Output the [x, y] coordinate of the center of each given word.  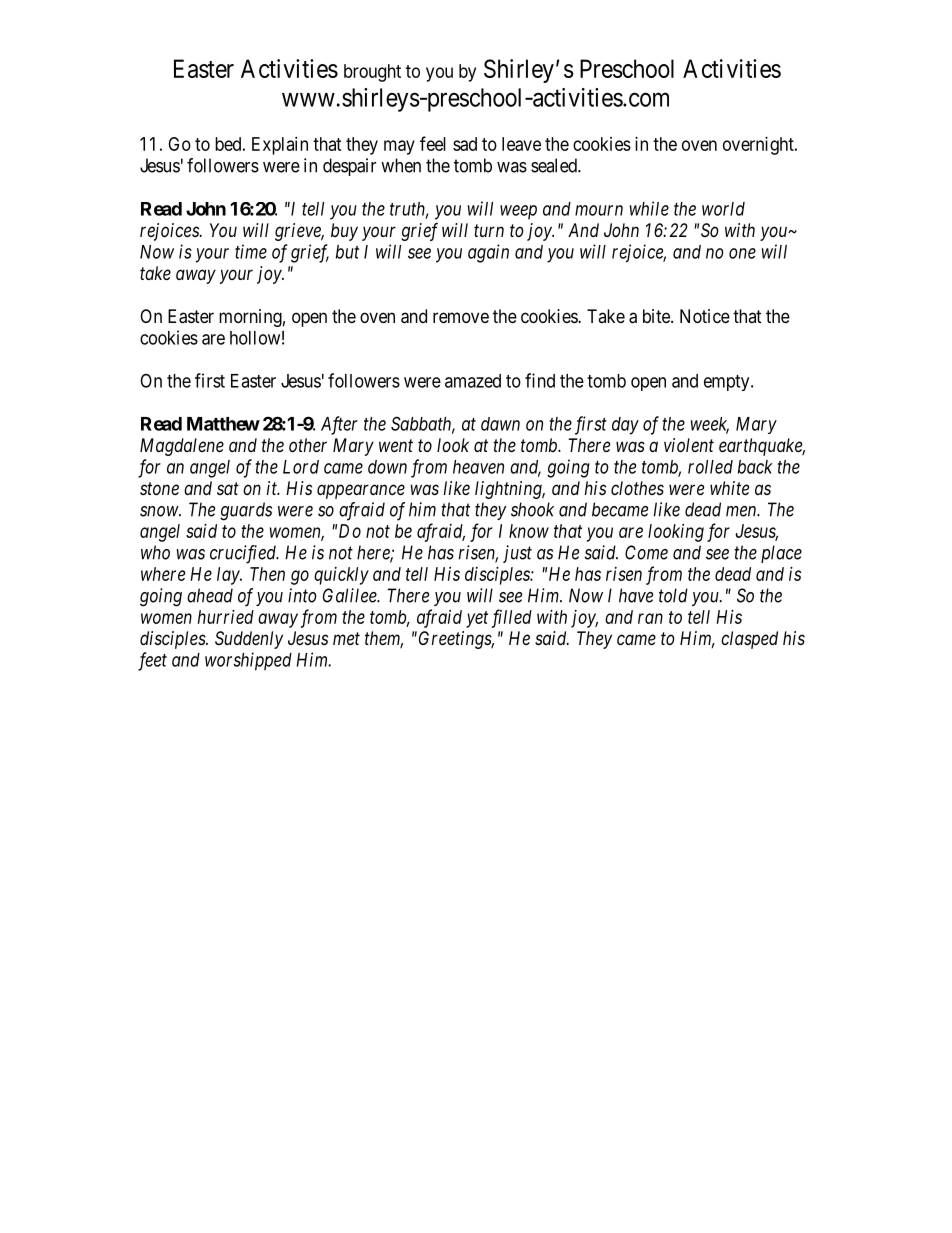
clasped [749, 640]
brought [372, 73]
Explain [280, 146]
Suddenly [249, 640]
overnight [759, 146]
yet [477, 619]
